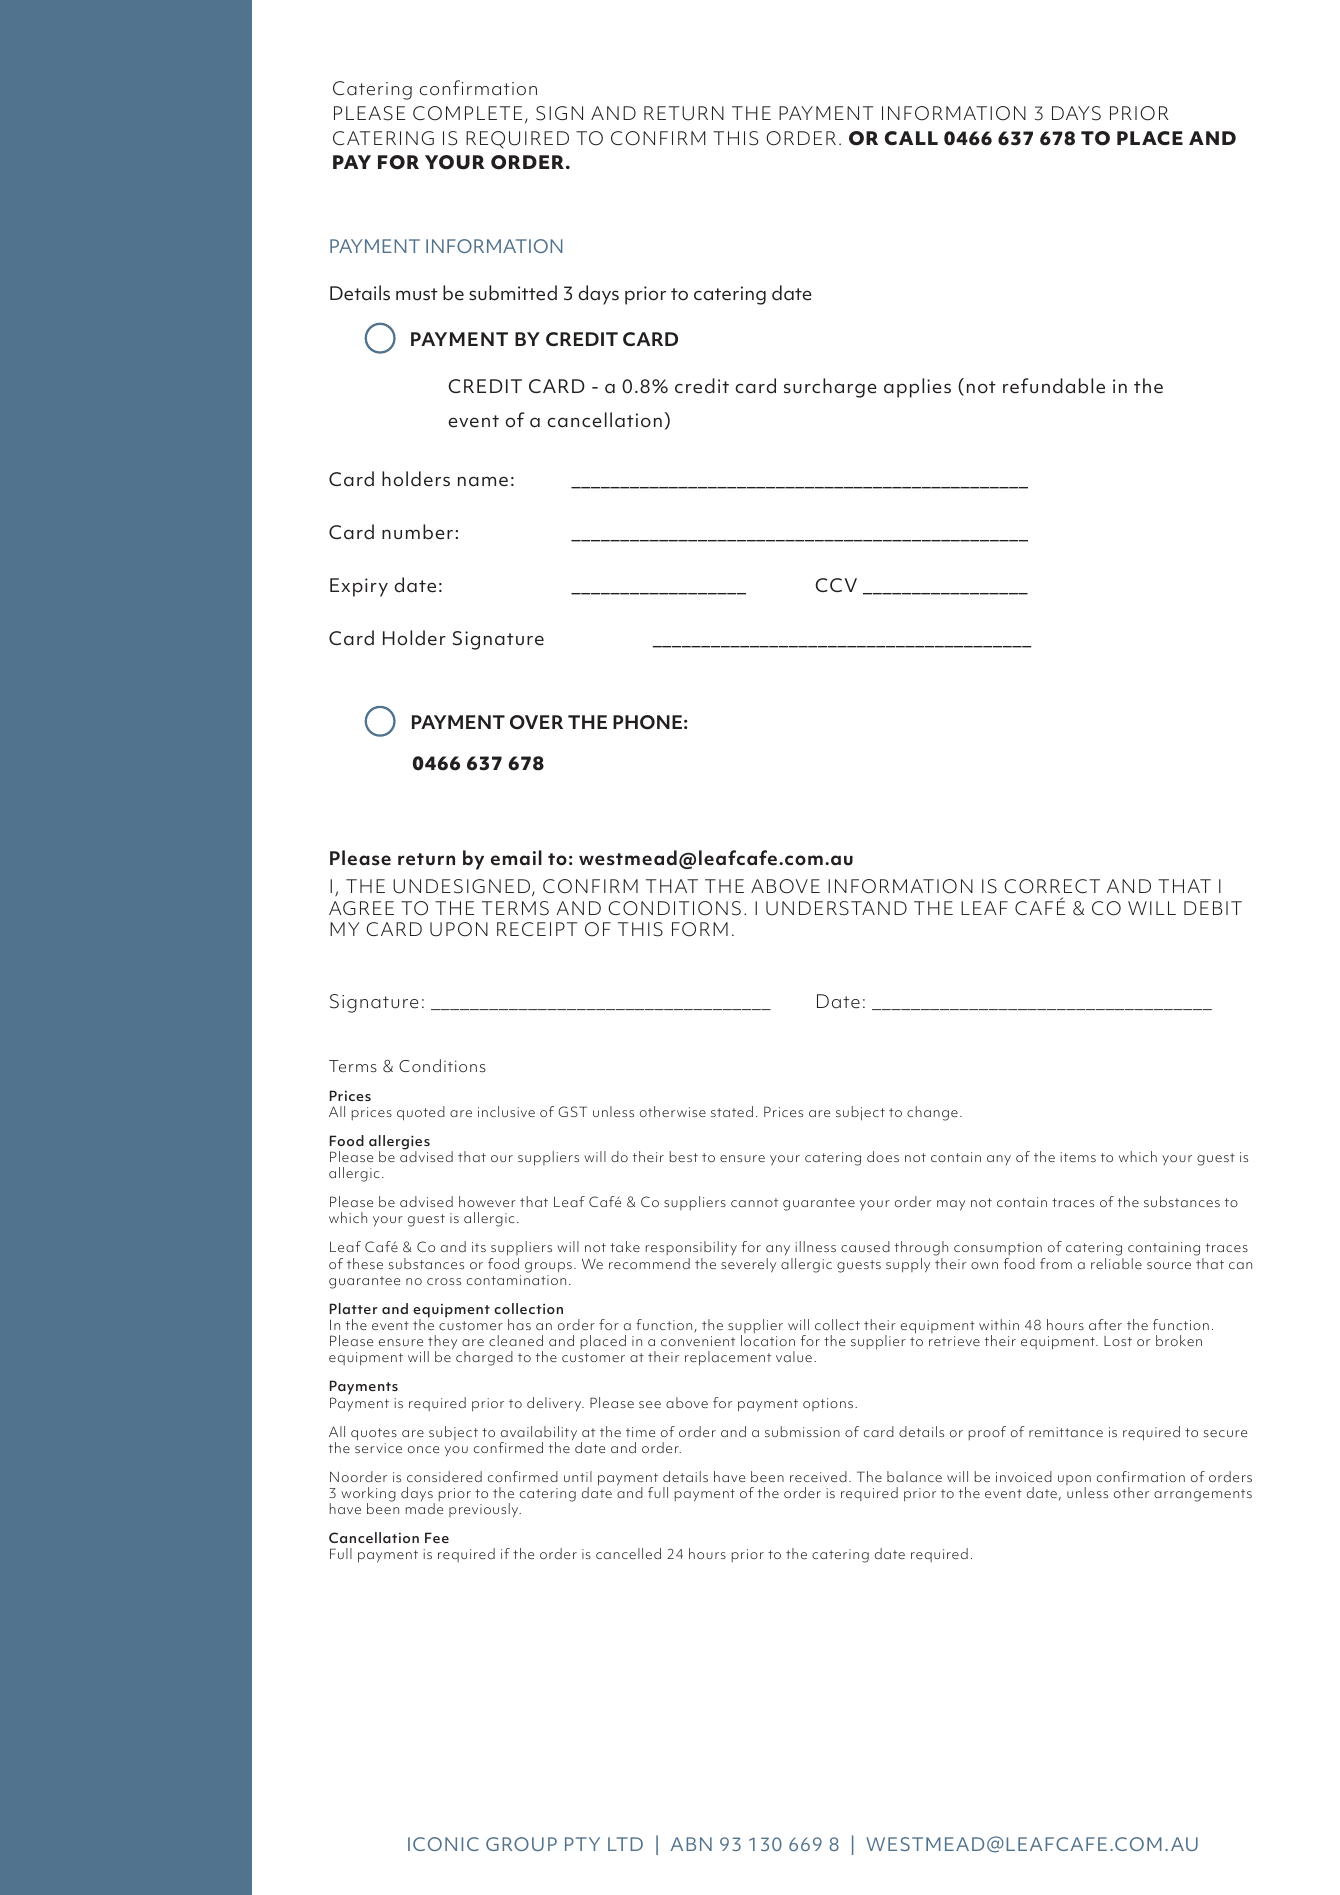 The width and height of the document is (1340, 1895). I want to click on refundable, so click(1054, 386).
